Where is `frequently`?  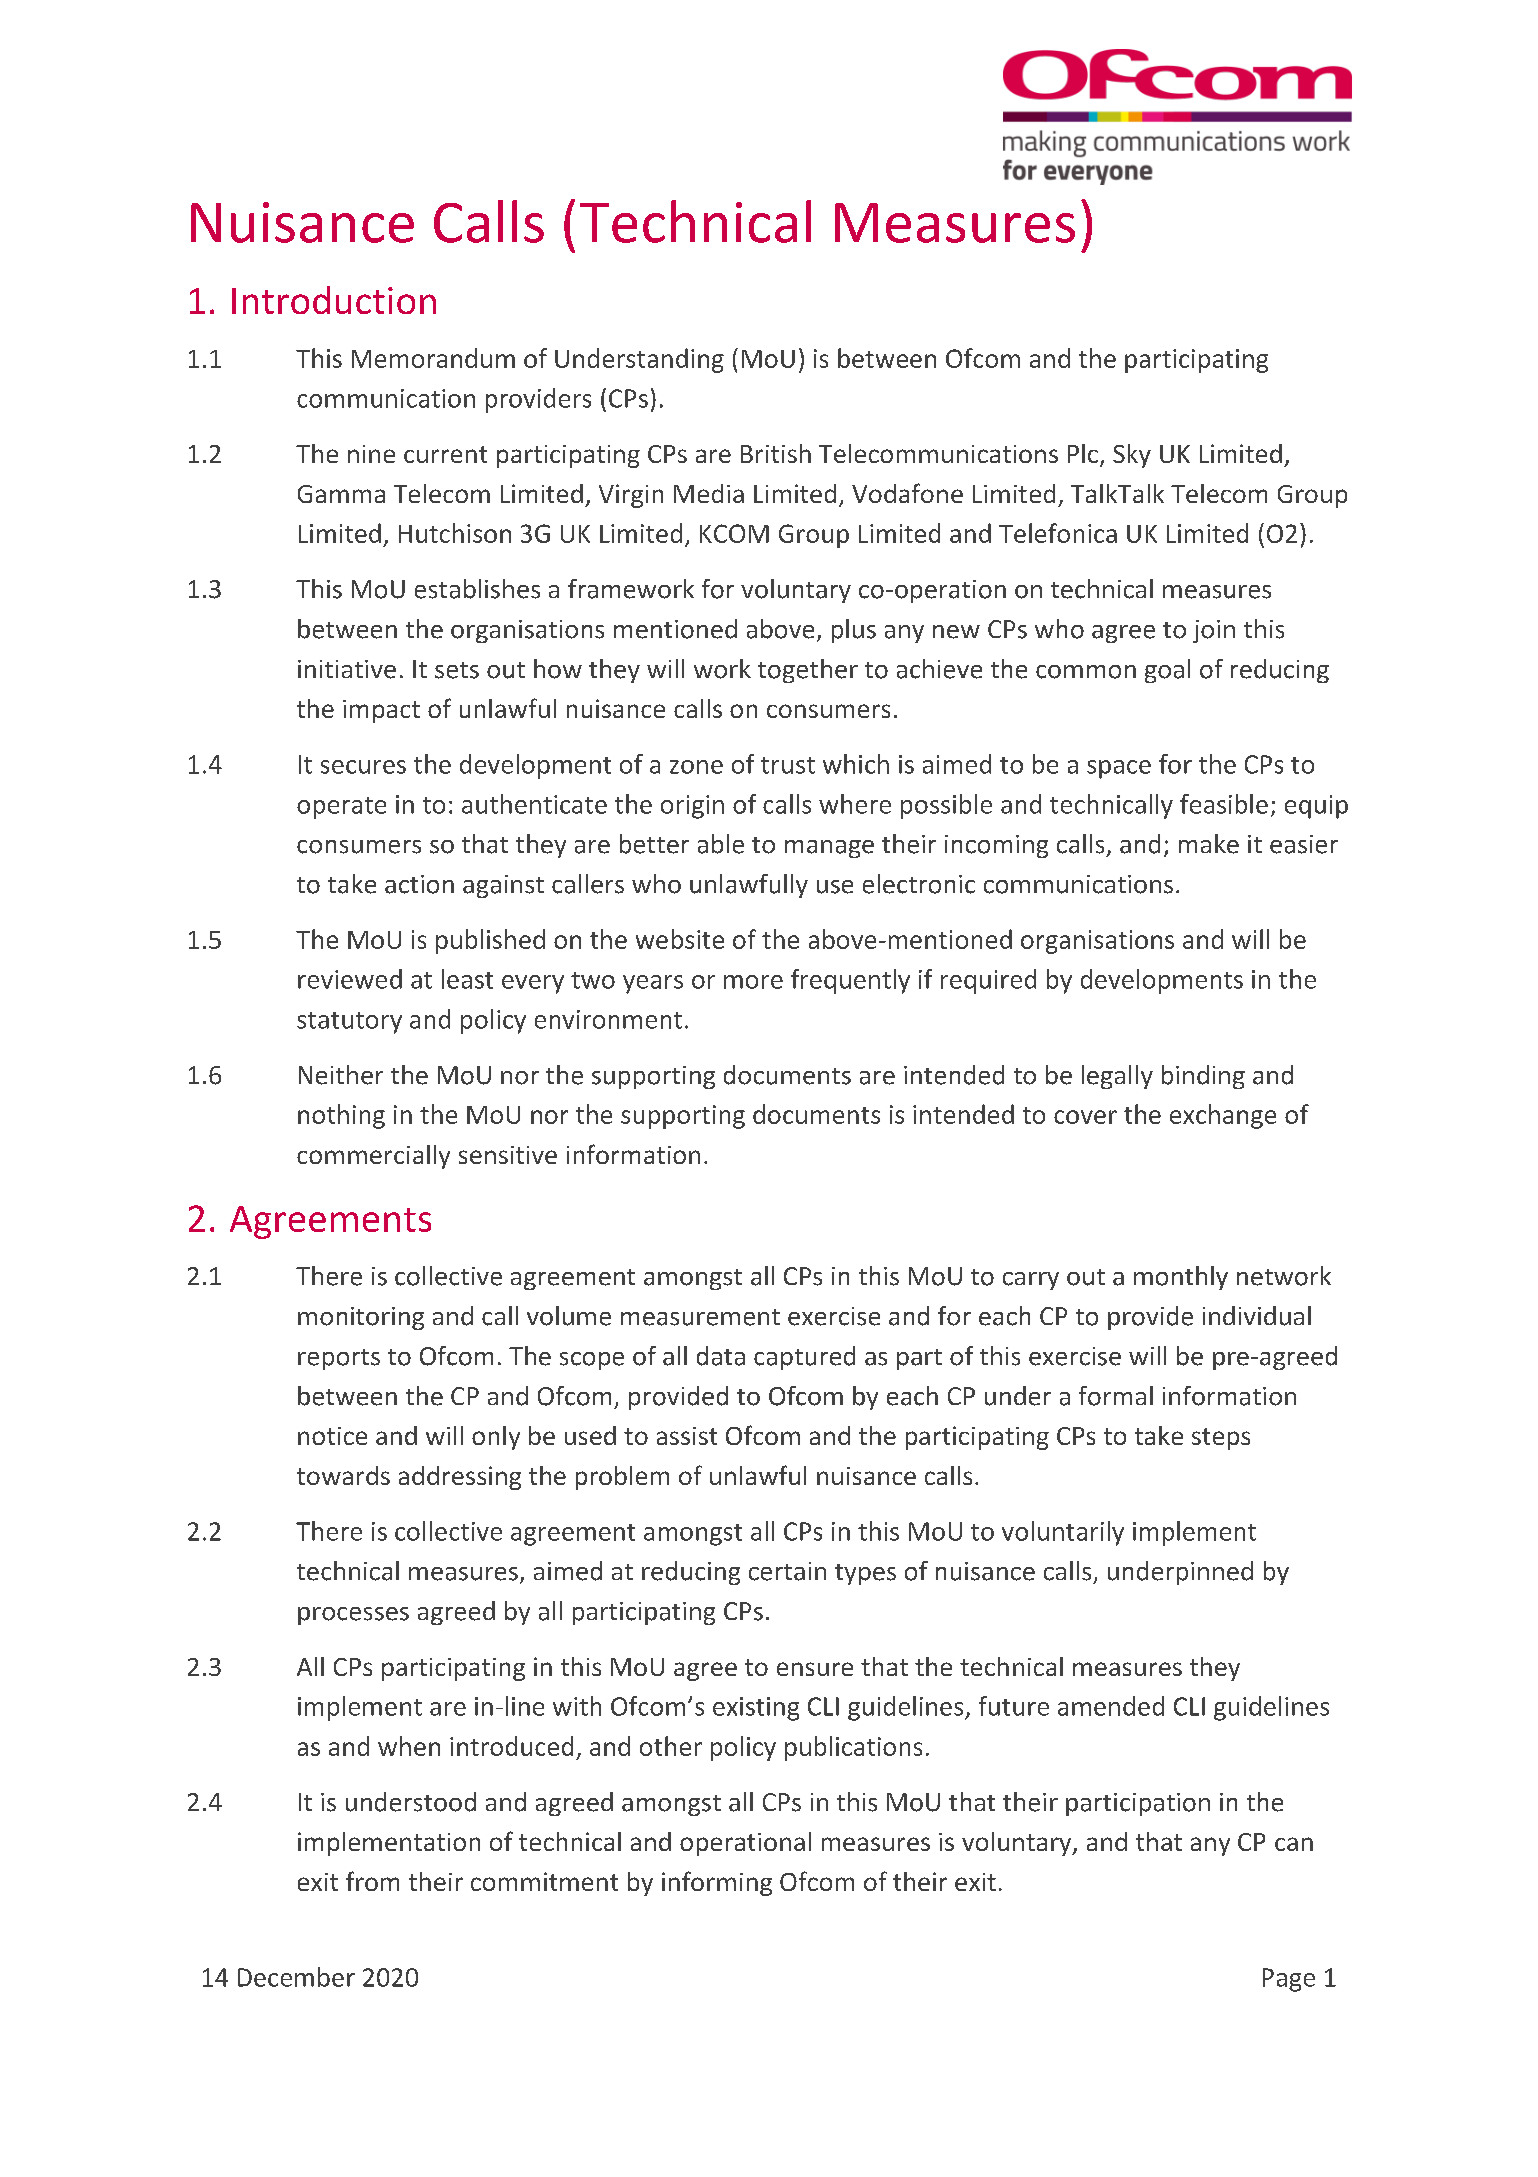
frequently is located at coordinates (850, 981).
